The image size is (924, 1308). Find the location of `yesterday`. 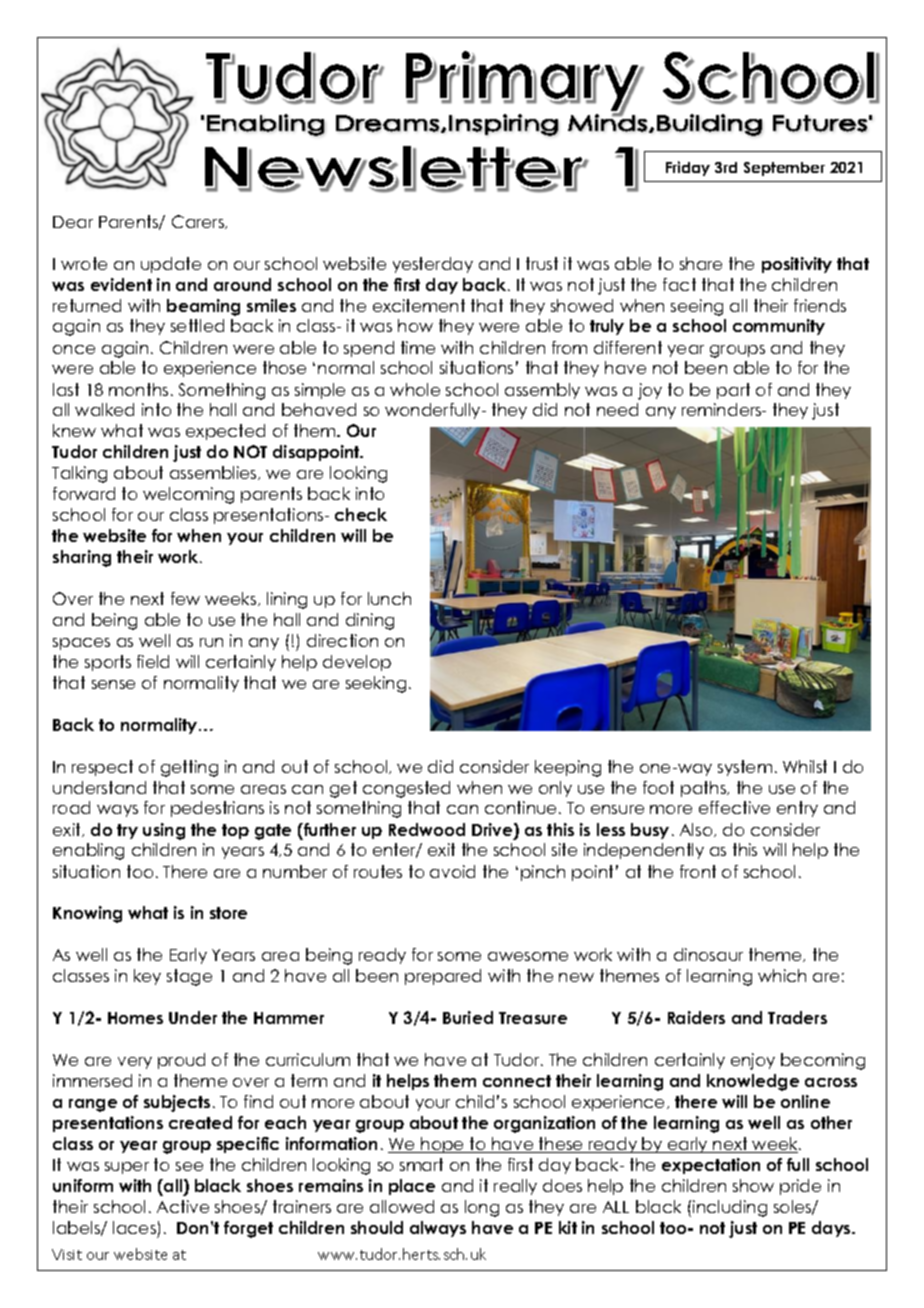

yesterday is located at coordinates (433, 265).
